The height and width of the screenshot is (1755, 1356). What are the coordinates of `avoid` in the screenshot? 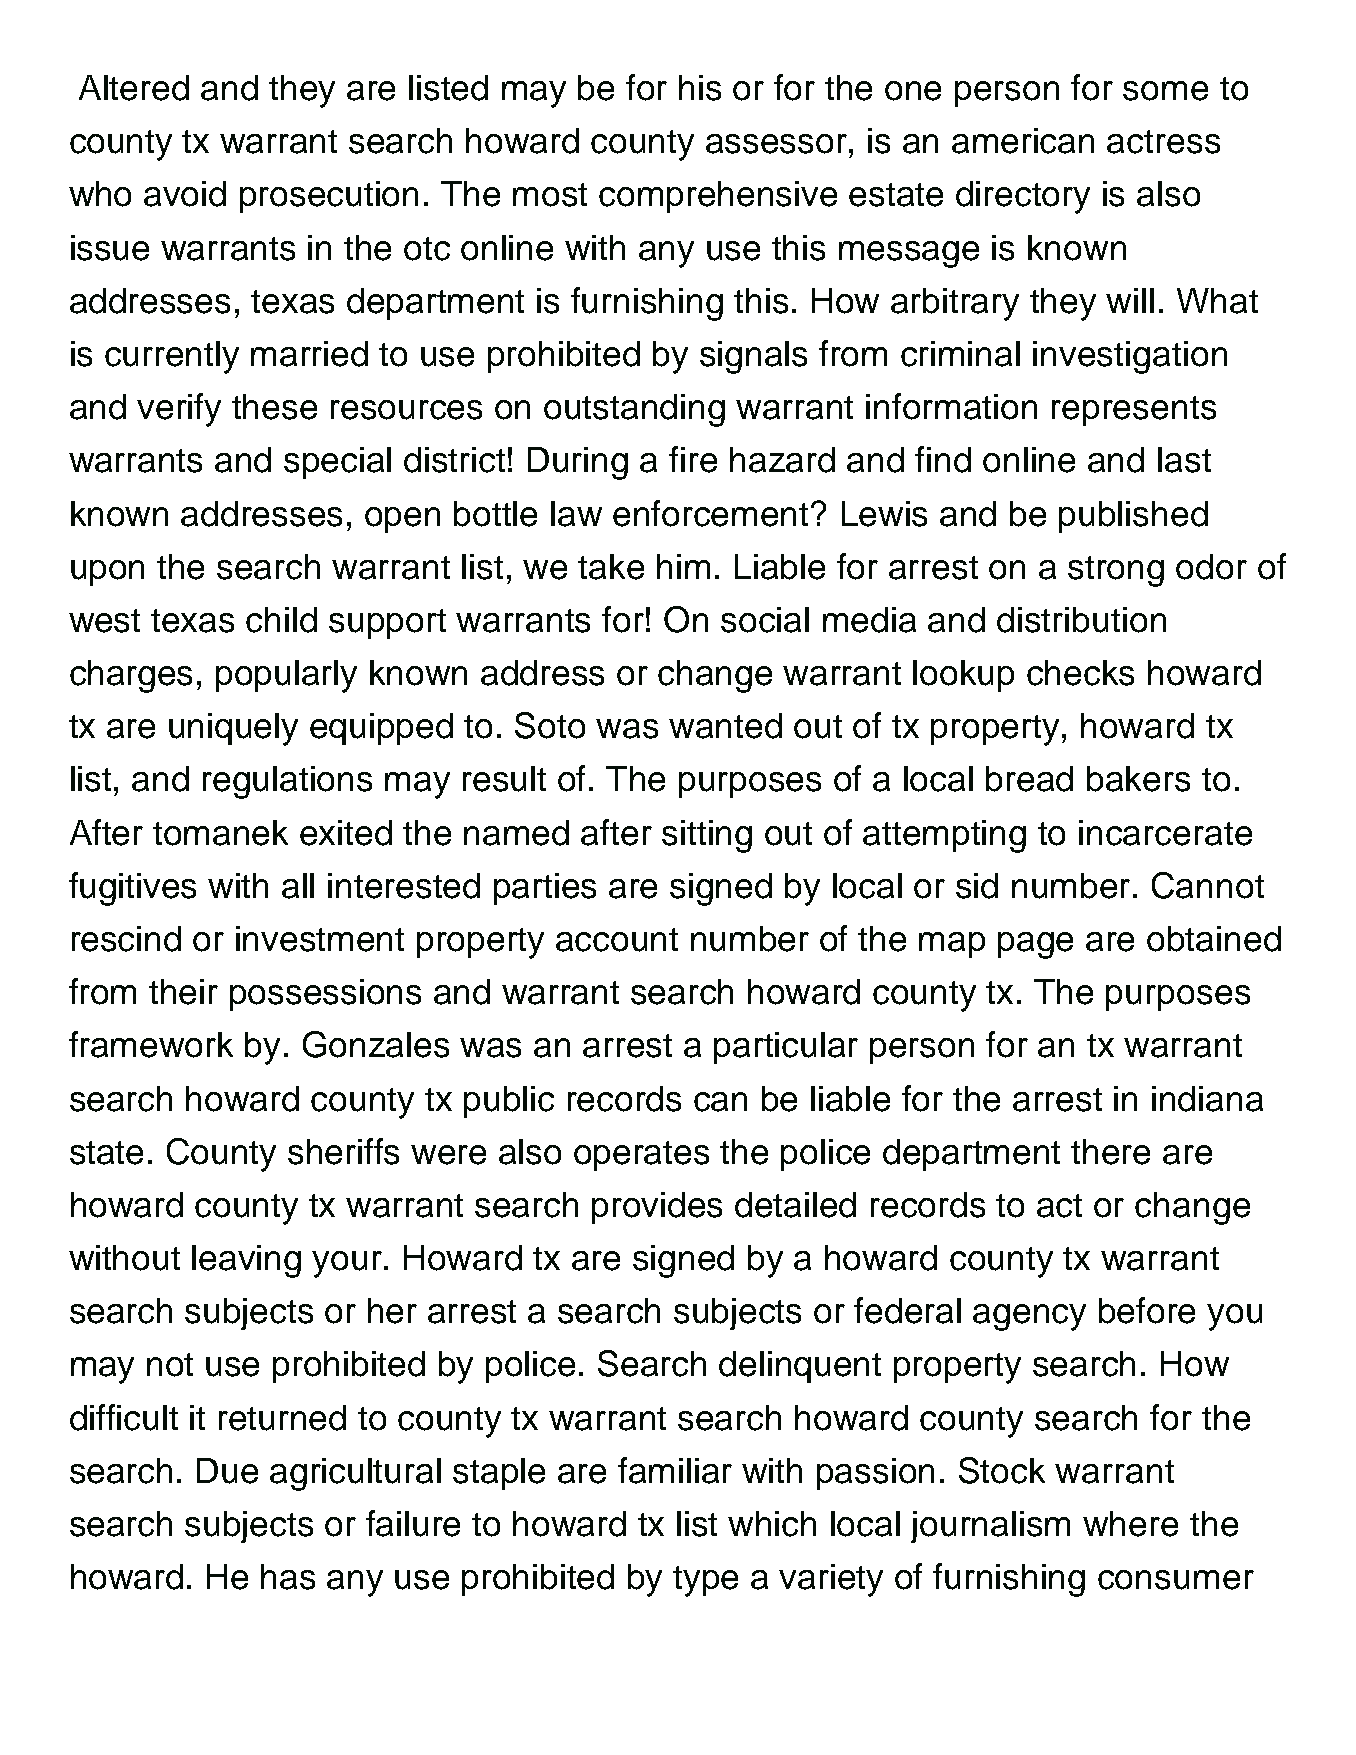 It's located at (185, 194).
